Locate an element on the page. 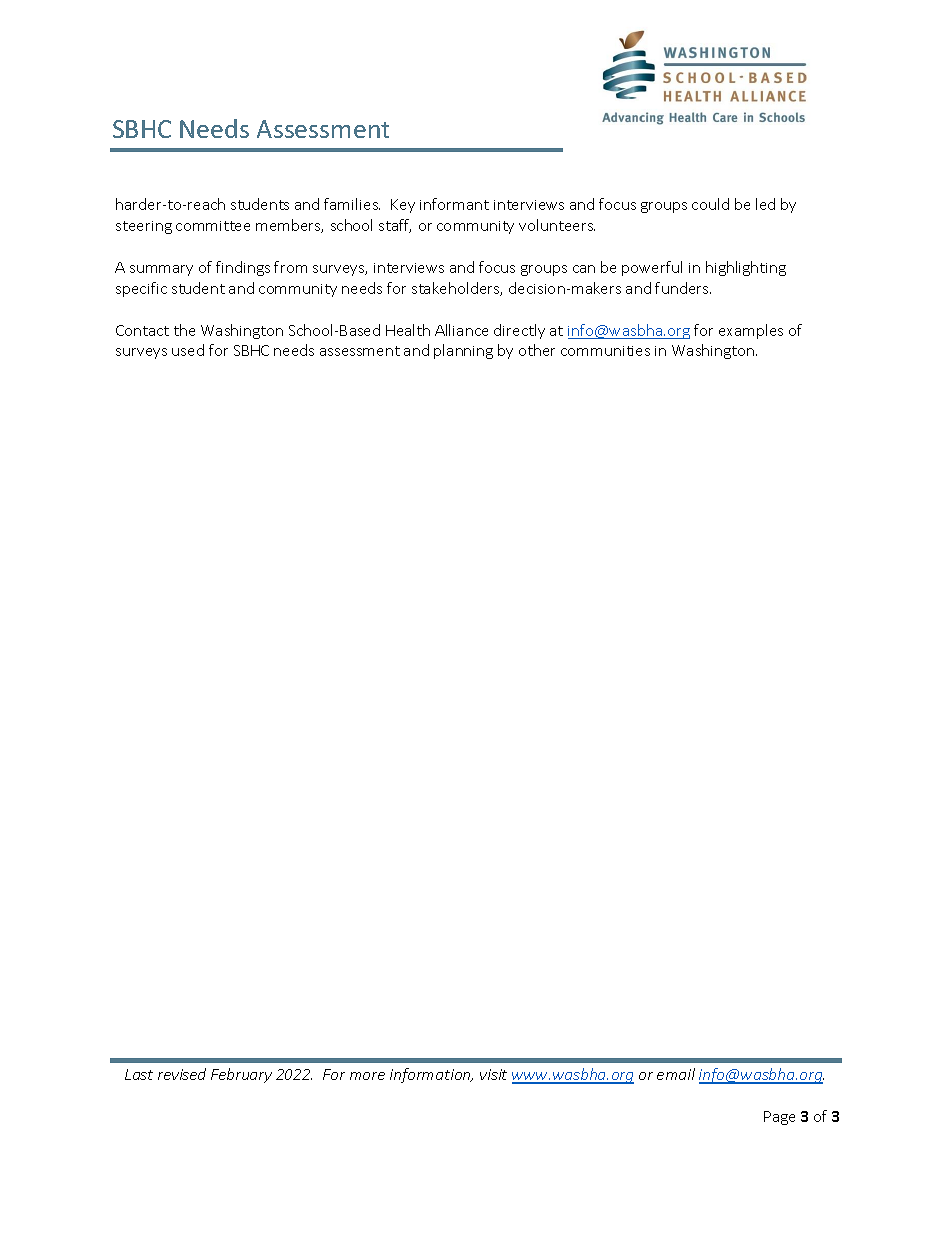  visit is located at coordinates (493, 1074).
